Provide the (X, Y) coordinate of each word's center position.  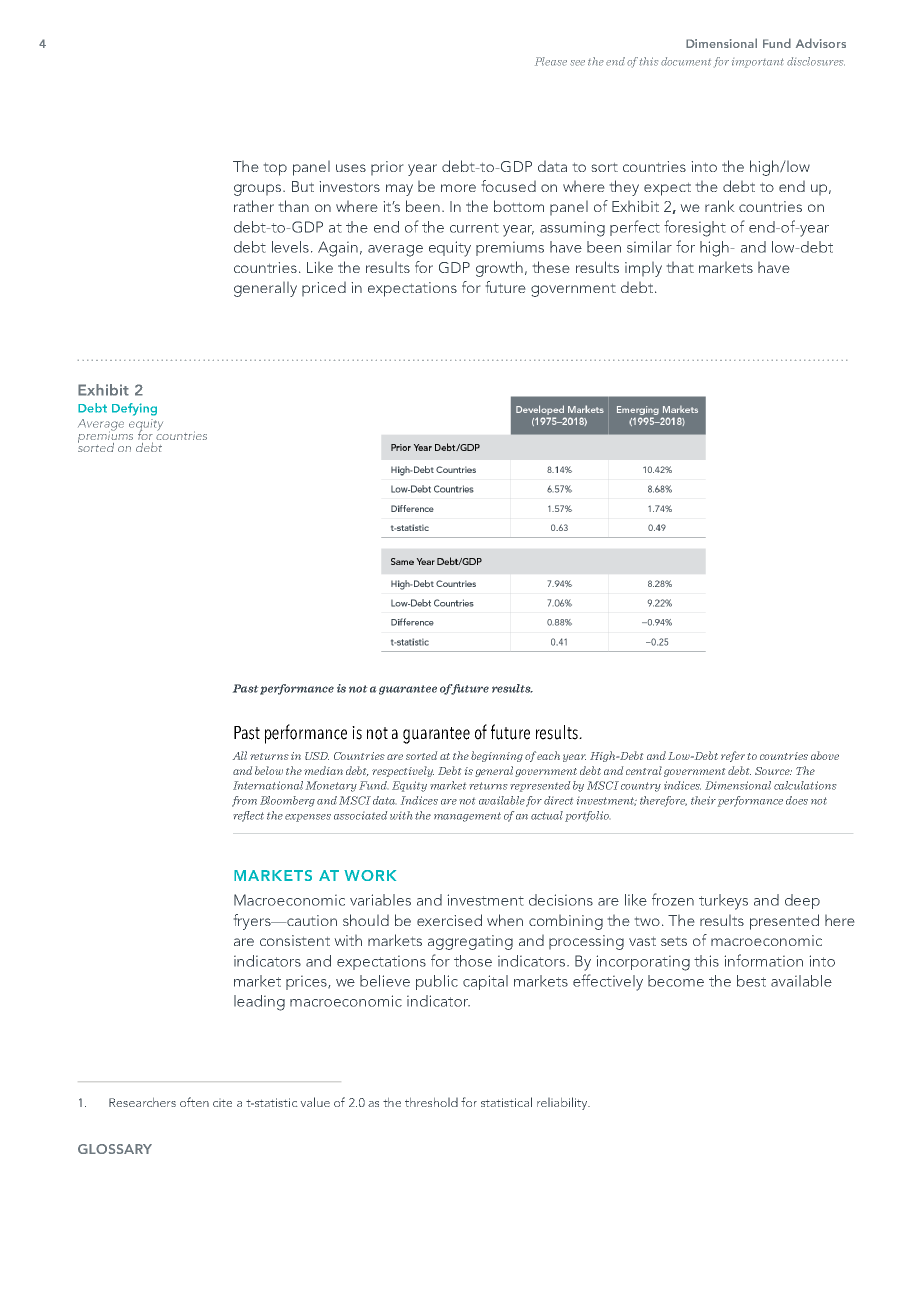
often (194, 1102)
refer (733, 756)
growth (499, 269)
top (275, 169)
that (680, 267)
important (758, 63)
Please (551, 61)
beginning (497, 756)
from (244, 801)
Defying (134, 409)
